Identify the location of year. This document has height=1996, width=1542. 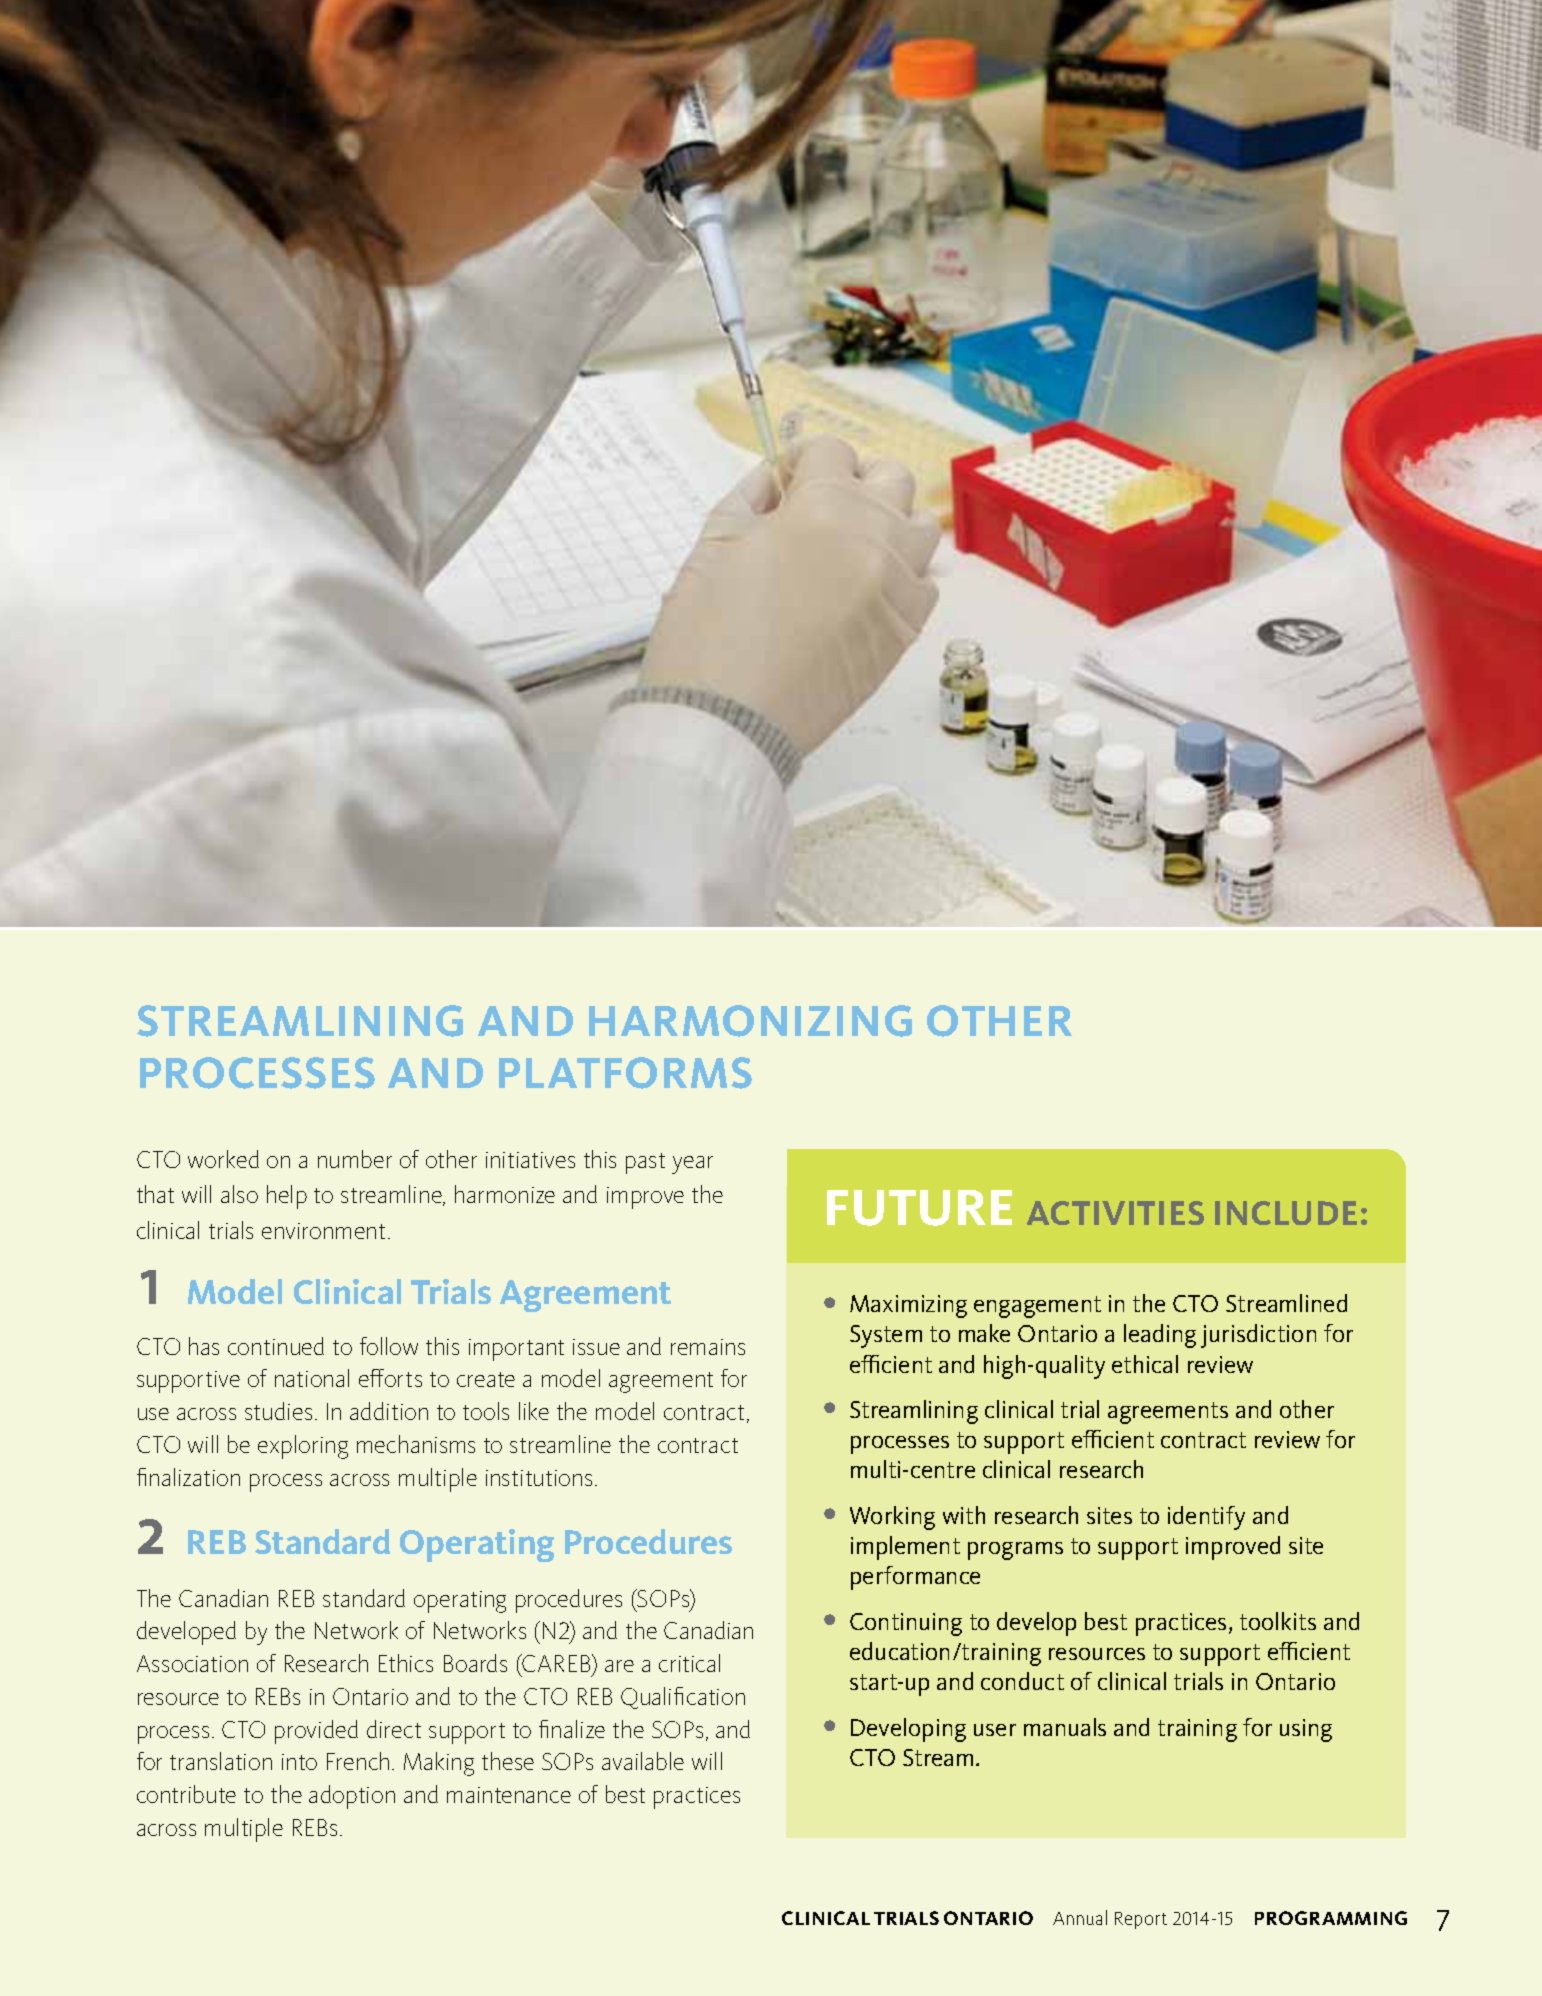
(692, 1165).
